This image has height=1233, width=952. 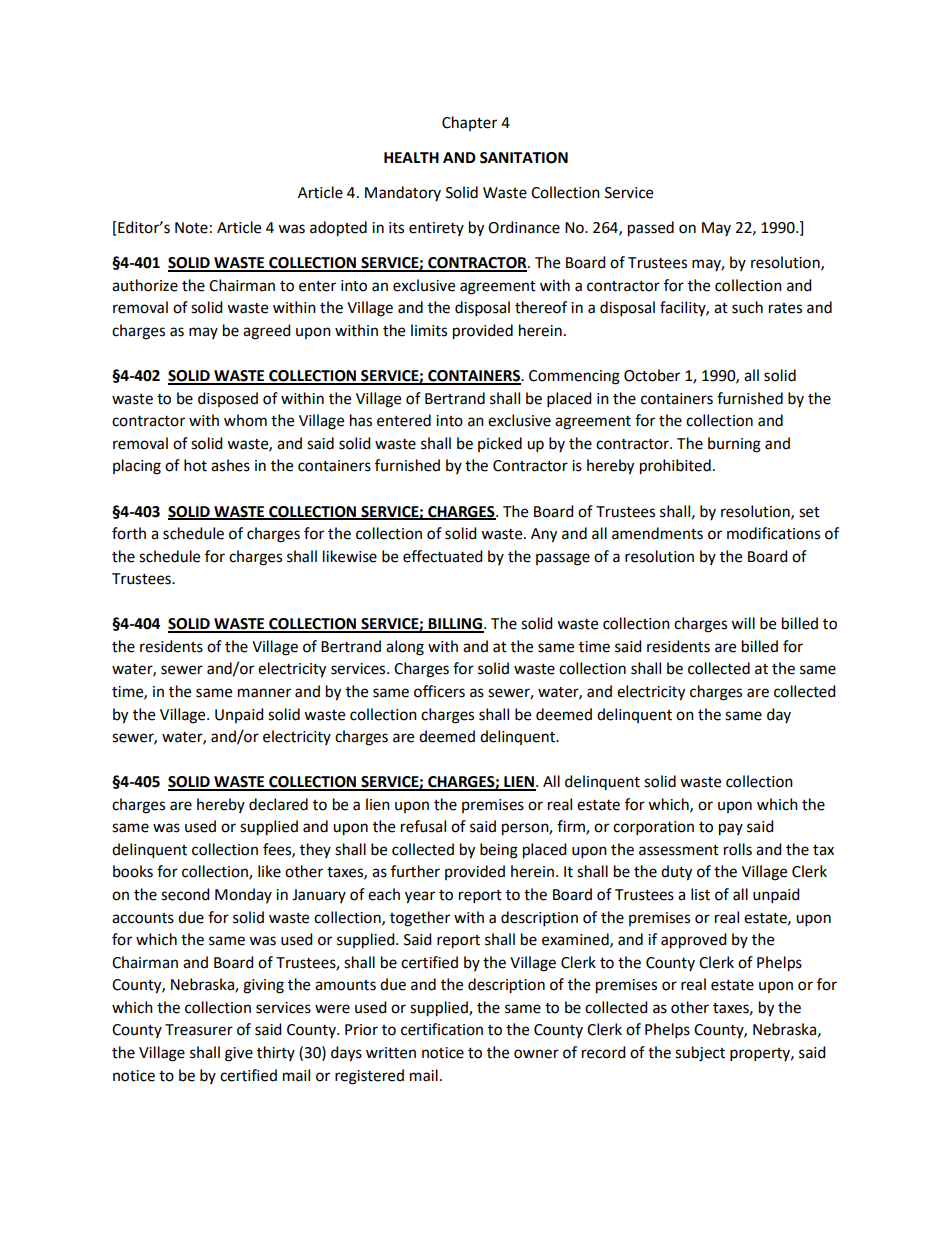 What do you see at coordinates (199, 1030) in the image?
I see `Treasurer` at bounding box center [199, 1030].
